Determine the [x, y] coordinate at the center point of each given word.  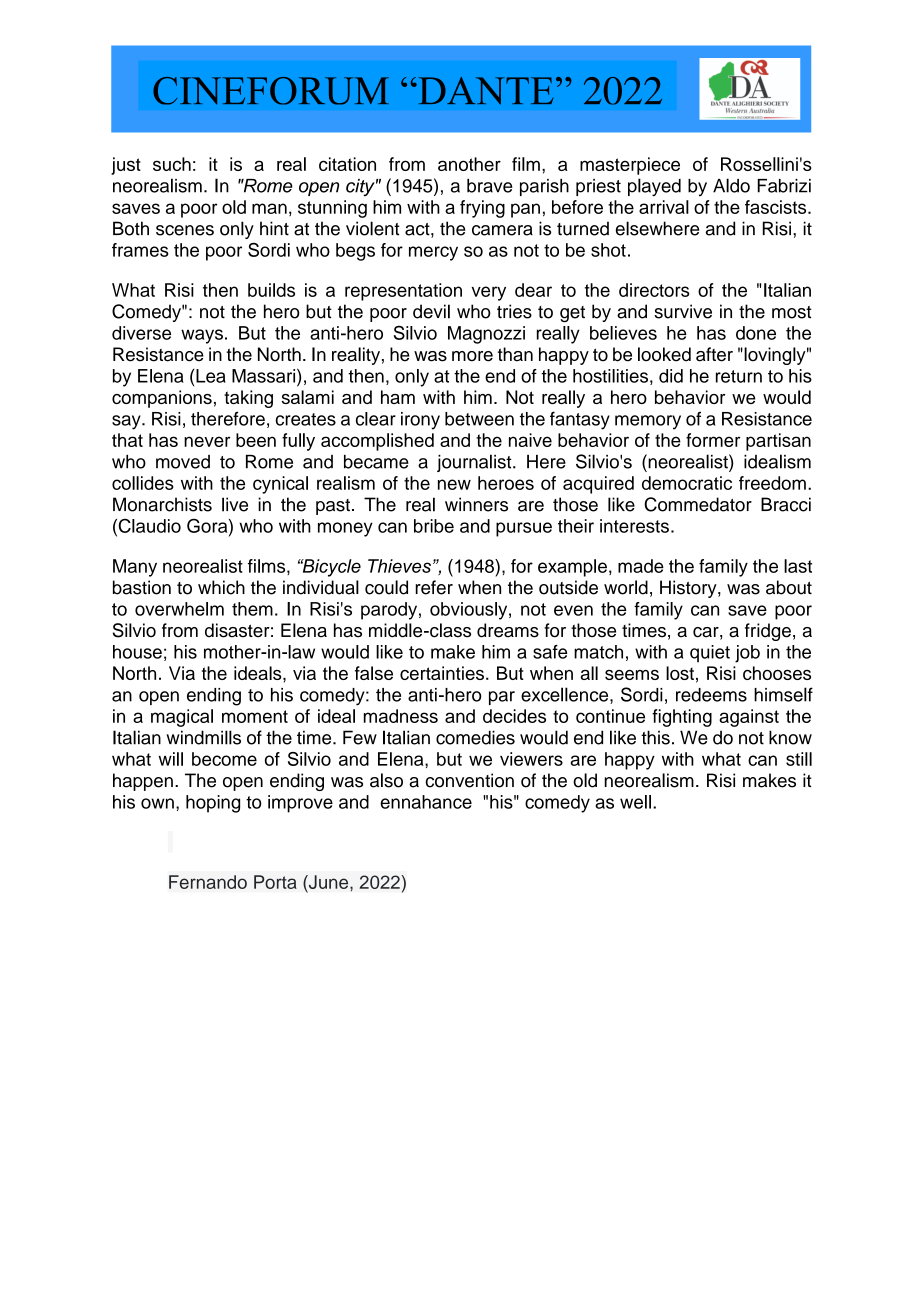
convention [469, 780]
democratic [687, 483]
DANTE [484, 91]
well [635, 802]
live [235, 504]
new [454, 484]
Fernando [208, 882]
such [172, 164]
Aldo [731, 185]
